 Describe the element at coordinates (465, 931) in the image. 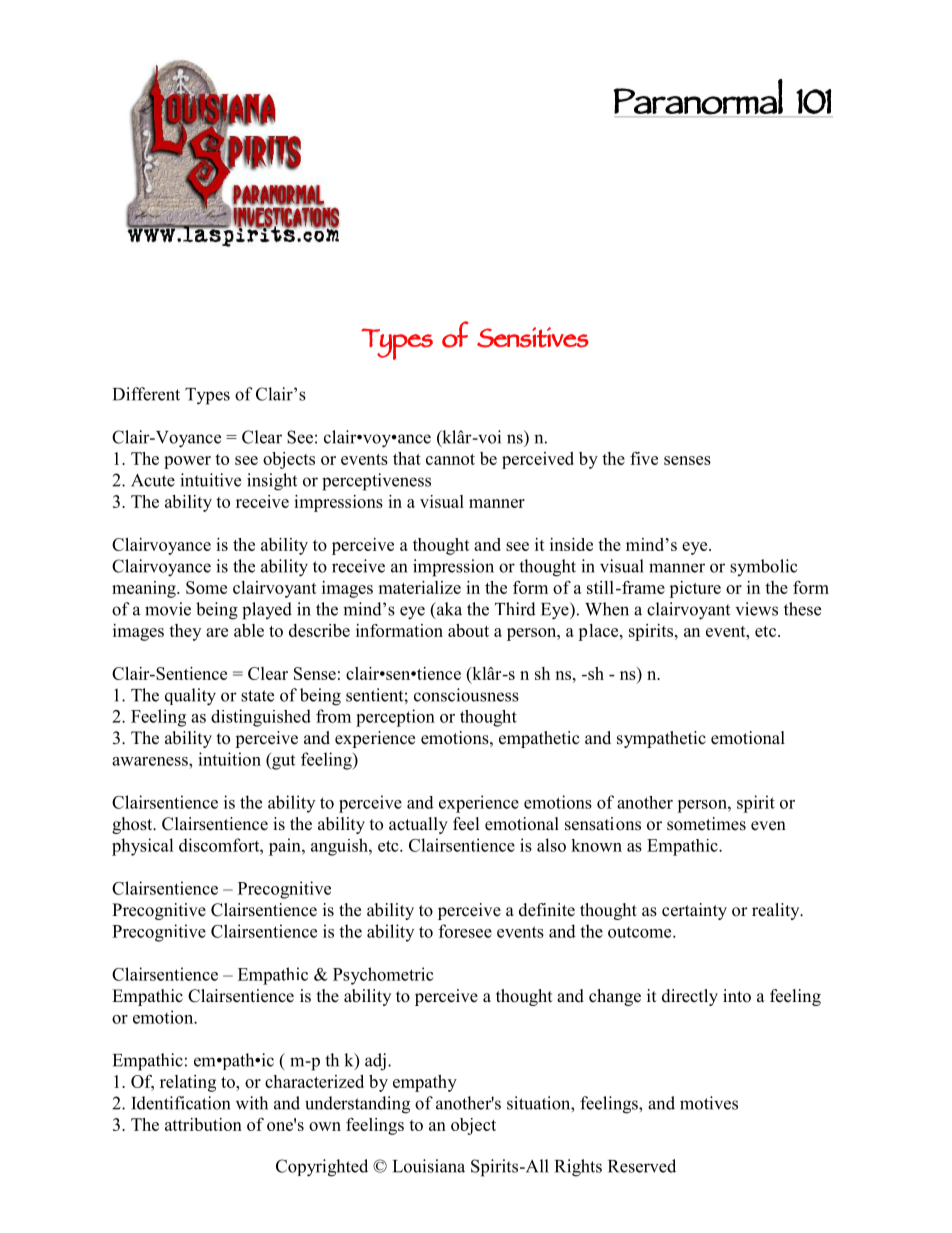

I see `foresee` at that location.
